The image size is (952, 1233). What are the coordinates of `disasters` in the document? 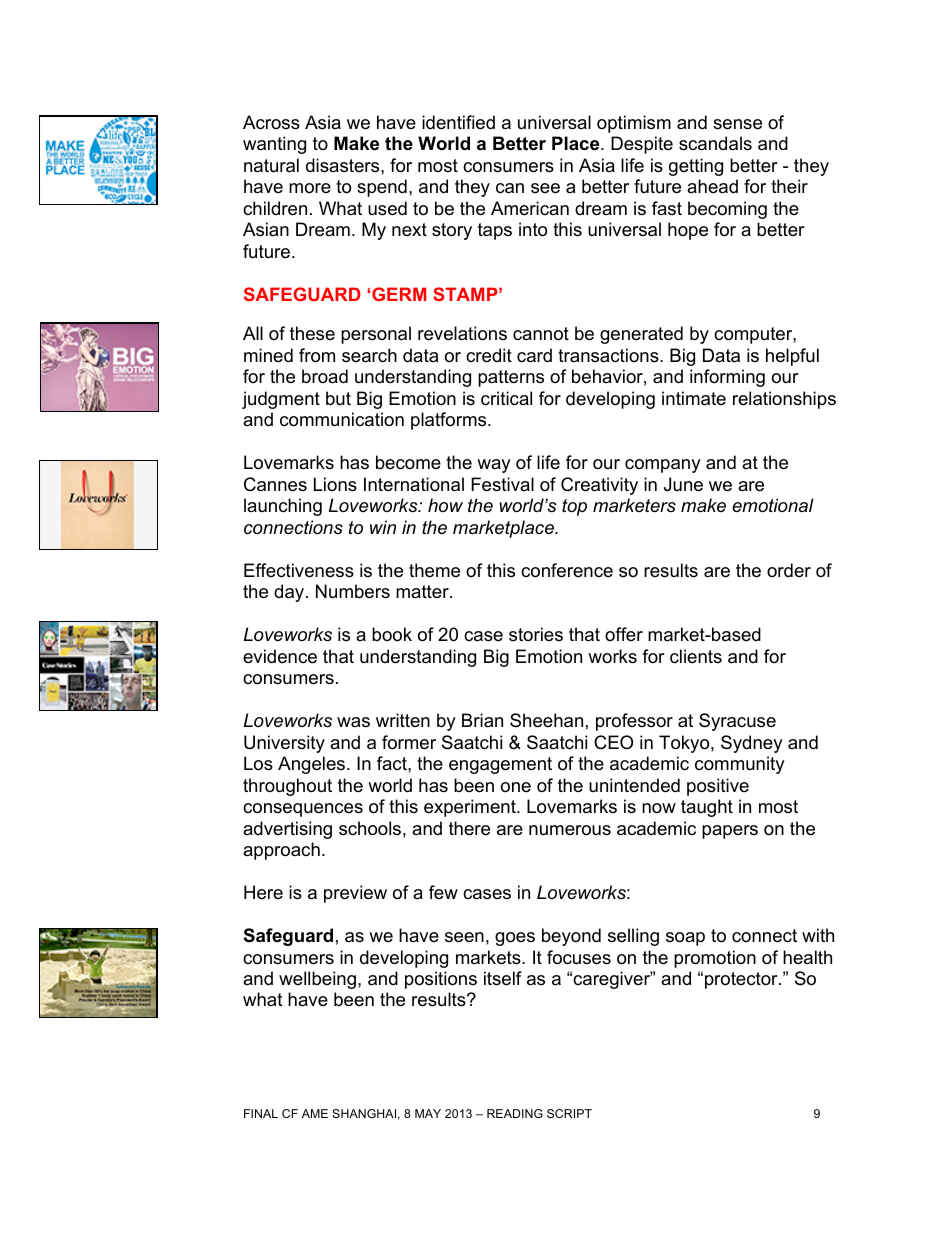 It's located at (344, 165).
